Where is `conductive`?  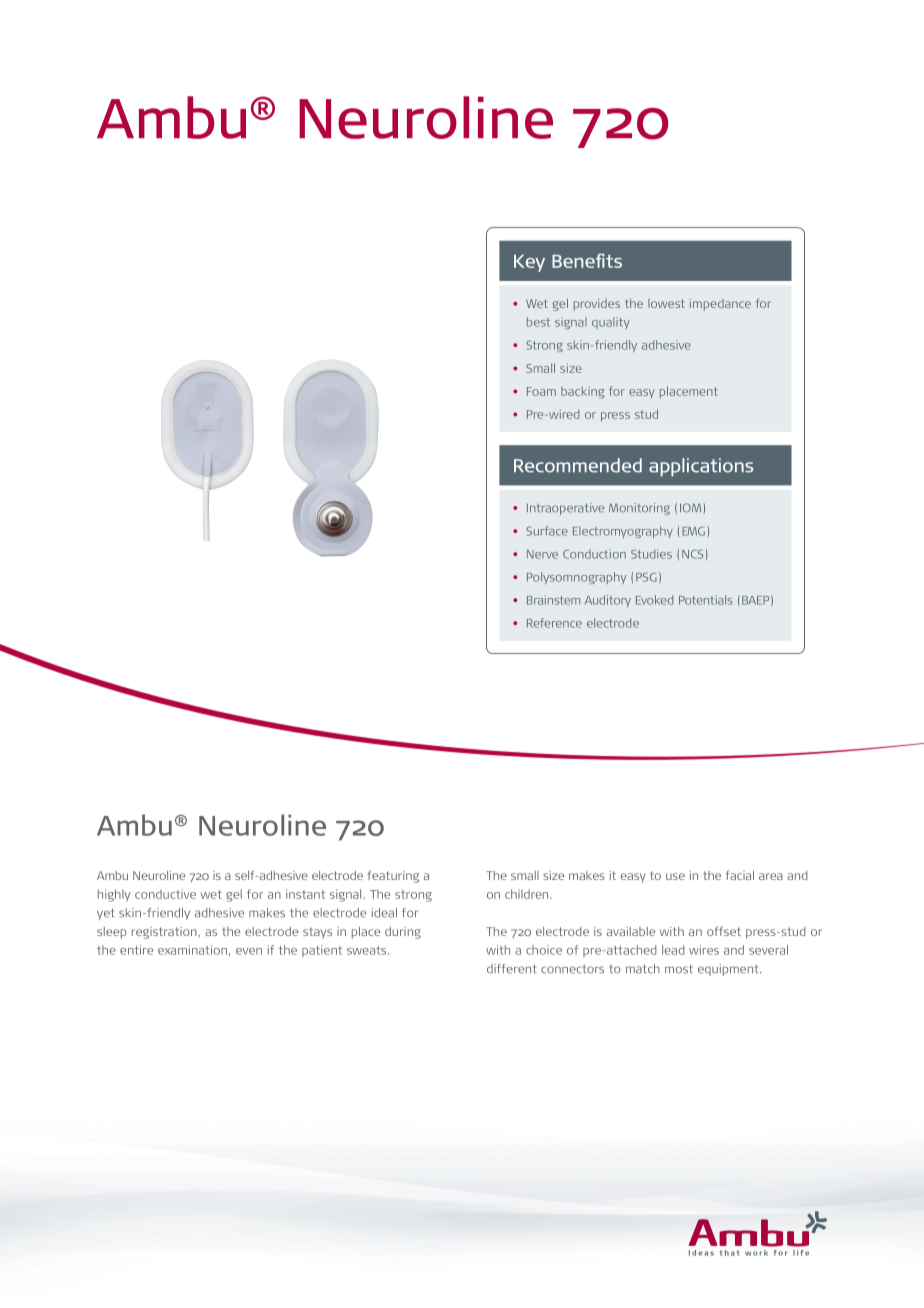 conductive is located at coordinates (165, 894).
